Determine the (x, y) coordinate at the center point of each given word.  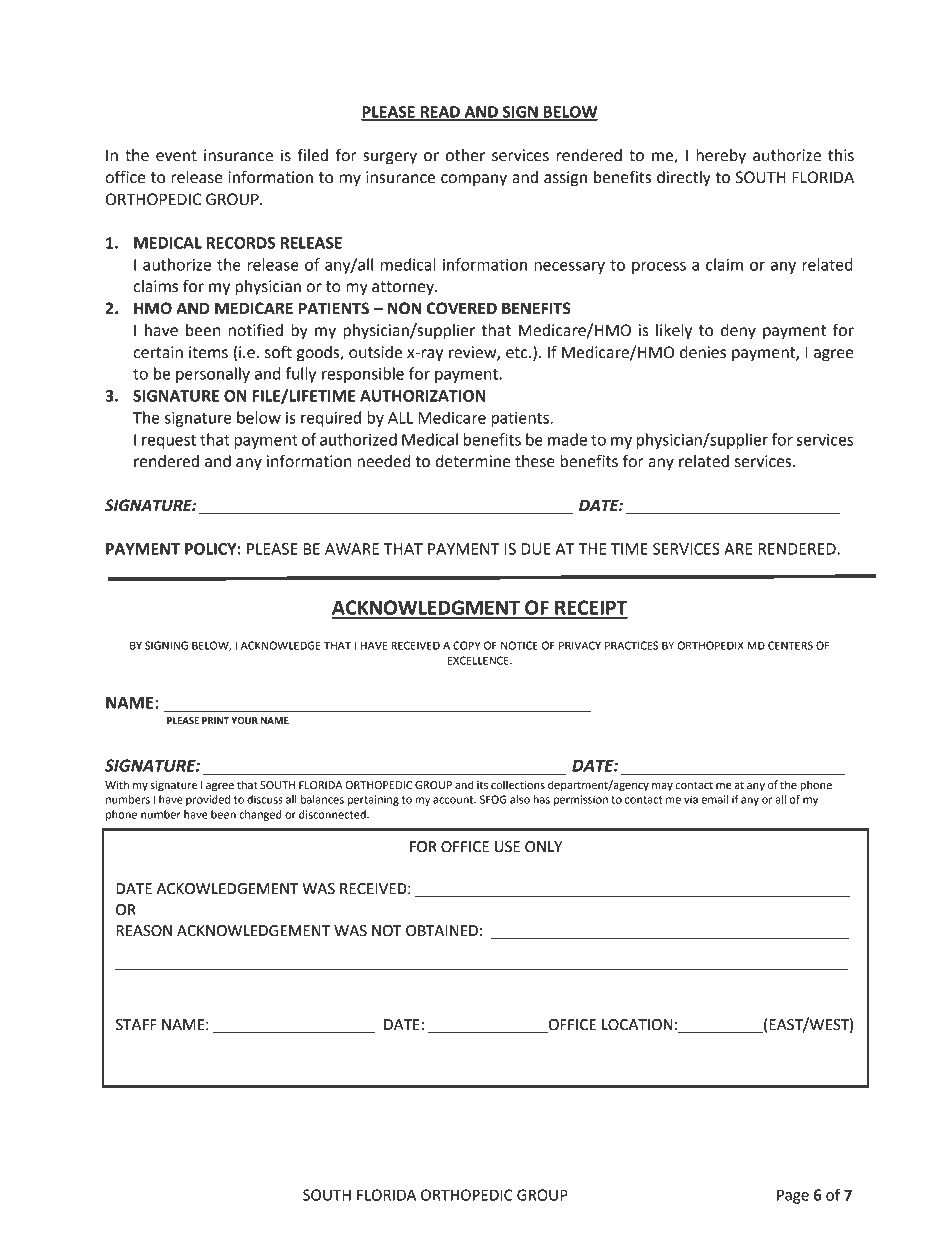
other (465, 155)
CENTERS (790, 645)
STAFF (136, 1025)
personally (213, 375)
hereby (721, 157)
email (714, 799)
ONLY (543, 847)
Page (793, 1196)
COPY (466, 645)
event (176, 156)
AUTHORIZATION (423, 396)
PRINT (215, 720)
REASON (144, 931)
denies (703, 352)
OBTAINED (442, 931)
